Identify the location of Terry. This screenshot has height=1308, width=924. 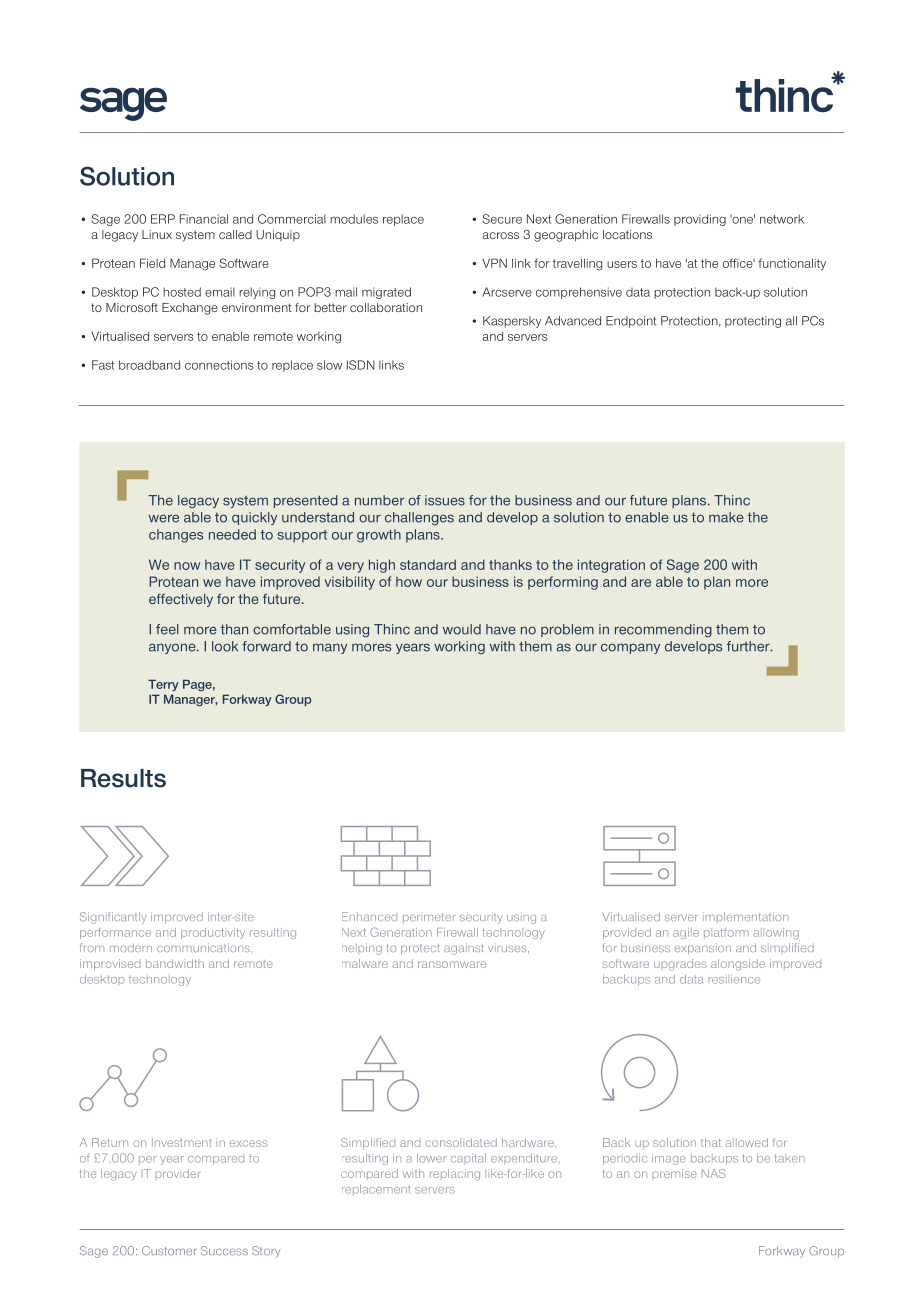
(163, 685).
